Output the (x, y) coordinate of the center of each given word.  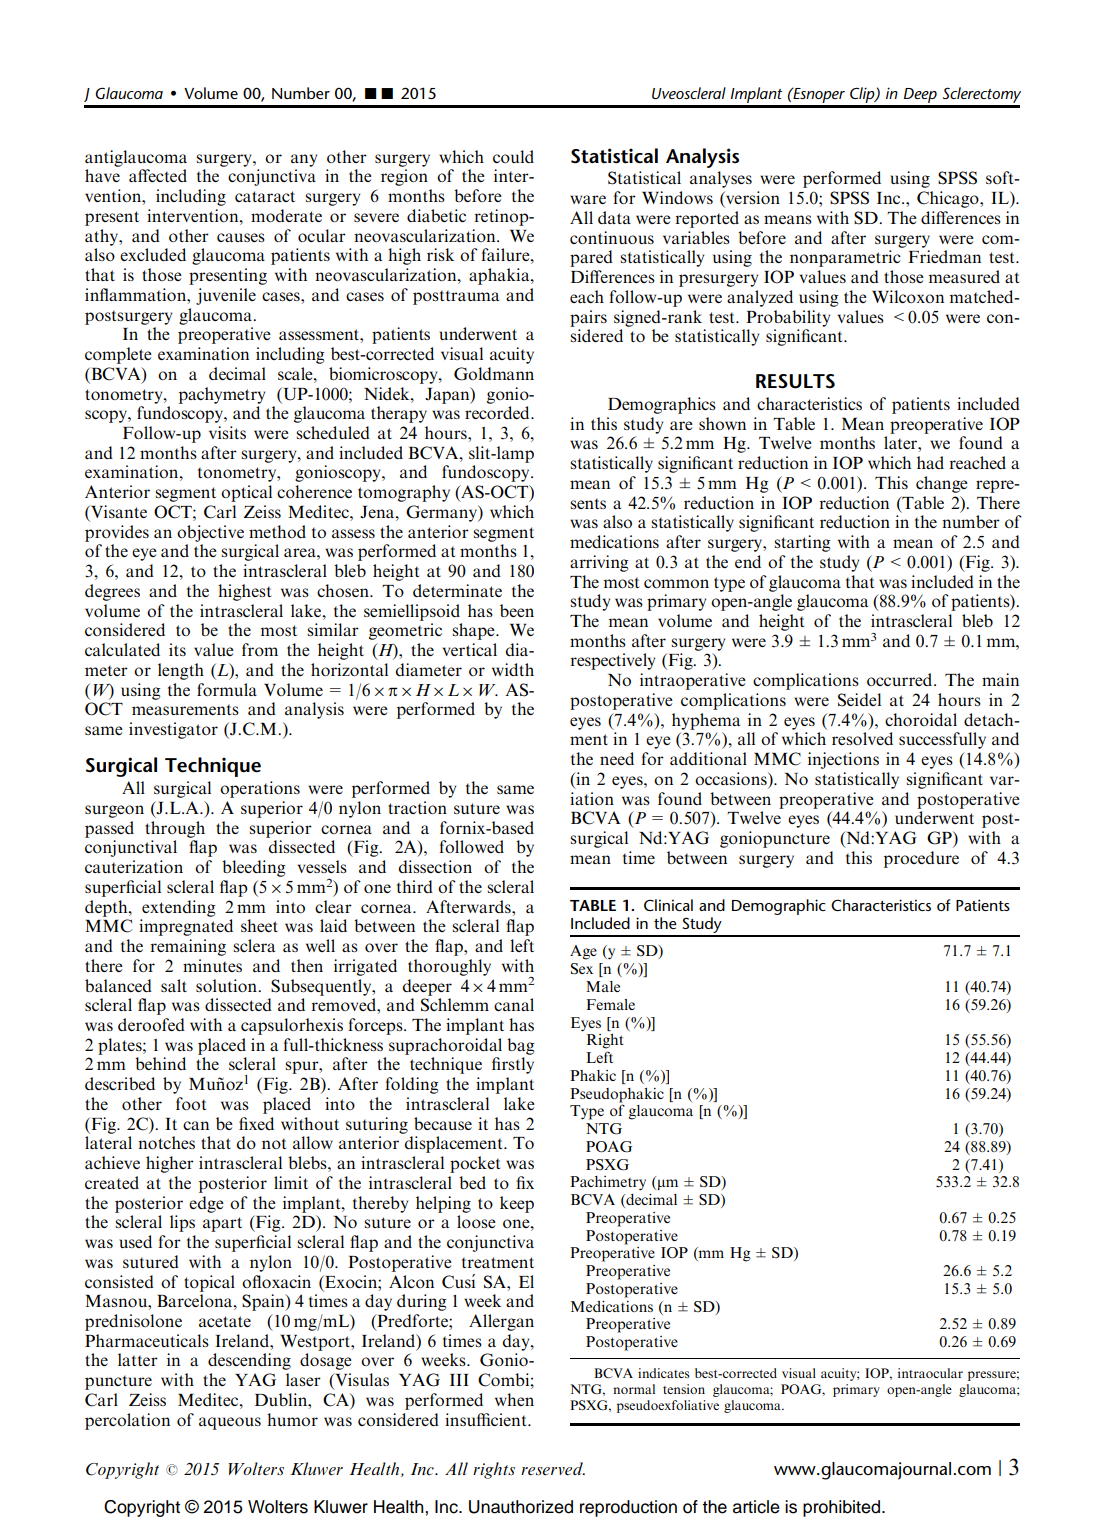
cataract (265, 196)
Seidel (859, 700)
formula (227, 689)
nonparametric (845, 258)
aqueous (230, 1423)
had (930, 462)
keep (517, 1204)
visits (227, 432)
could (513, 156)
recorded (498, 412)
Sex (582, 969)
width (513, 669)
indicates (664, 1373)
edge (206, 1204)
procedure (921, 859)
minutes (212, 965)
